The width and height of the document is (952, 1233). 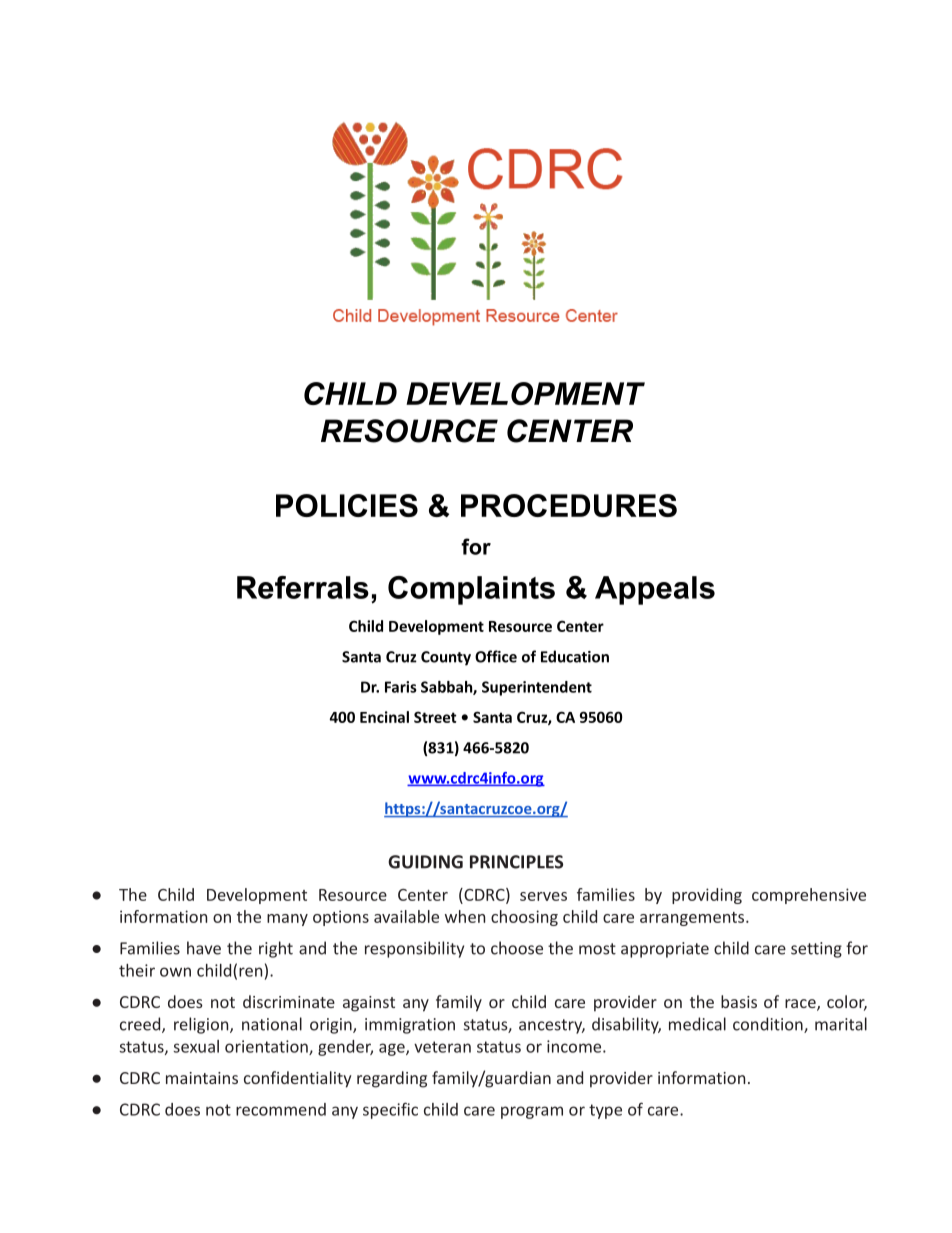 What do you see at coordinates (175, 972) in the document?
I see `own` at bounding box center [175, 972].
